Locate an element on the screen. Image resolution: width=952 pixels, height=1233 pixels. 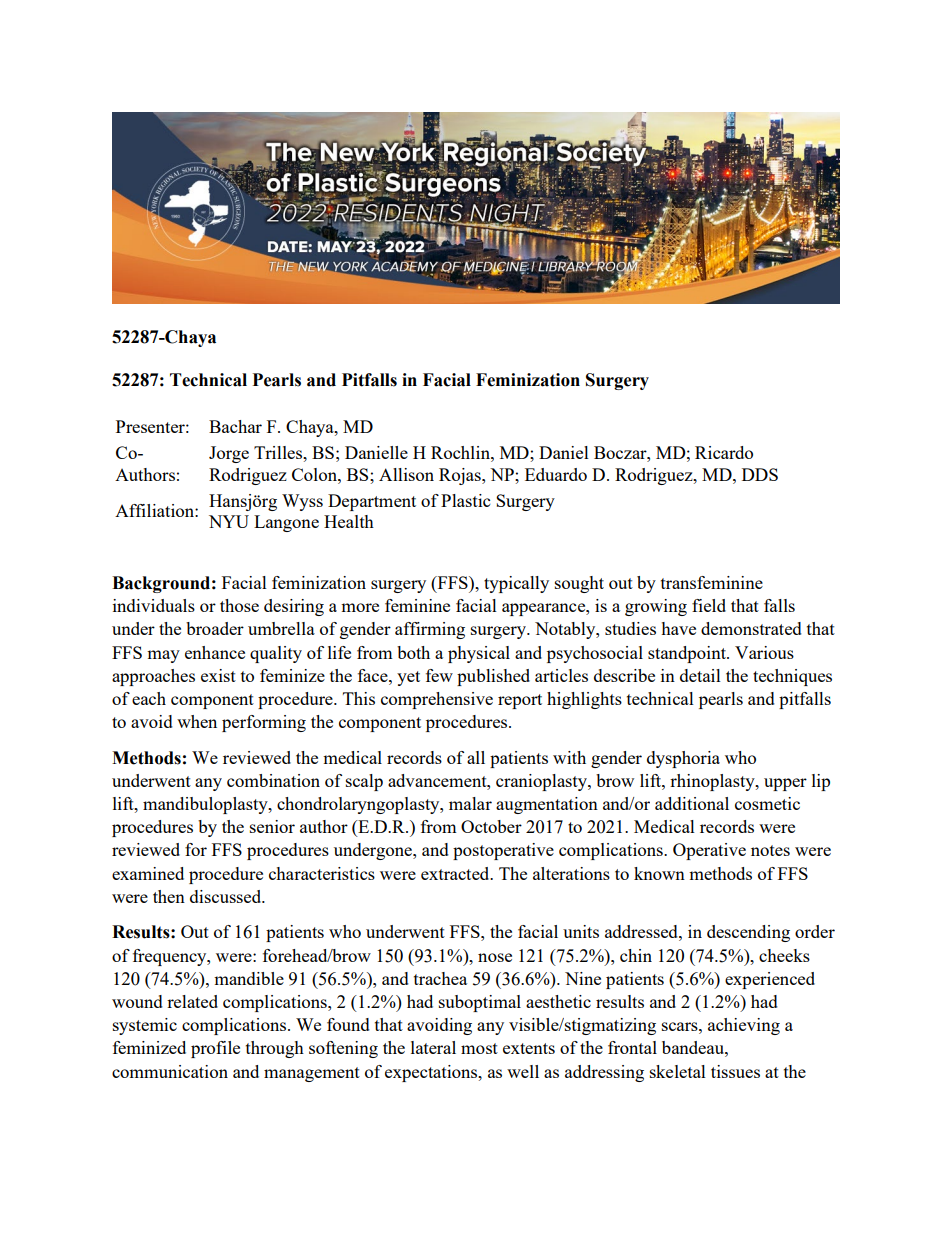
extracted is located at coordinates (456, 873).
